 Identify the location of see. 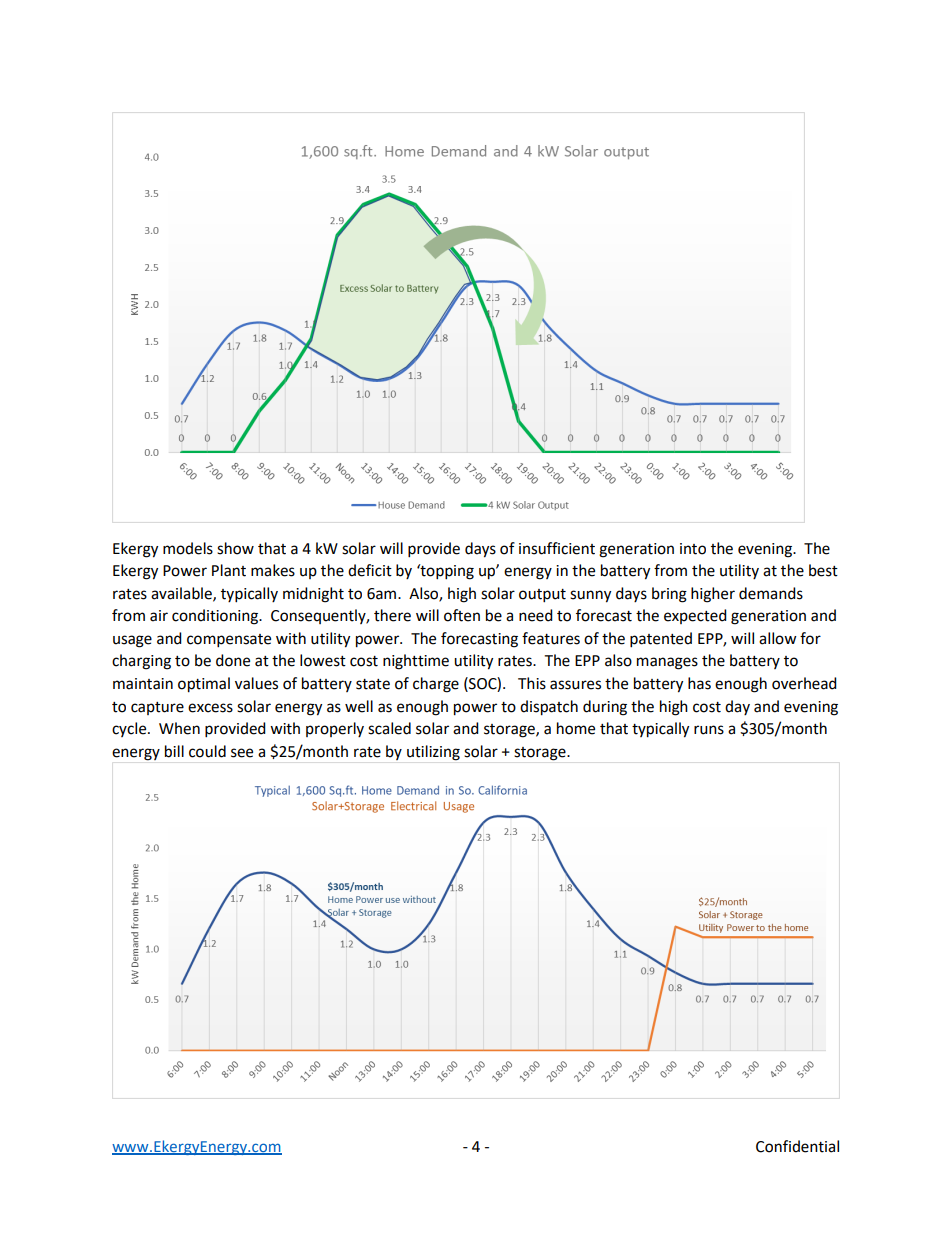
(242, 753).
